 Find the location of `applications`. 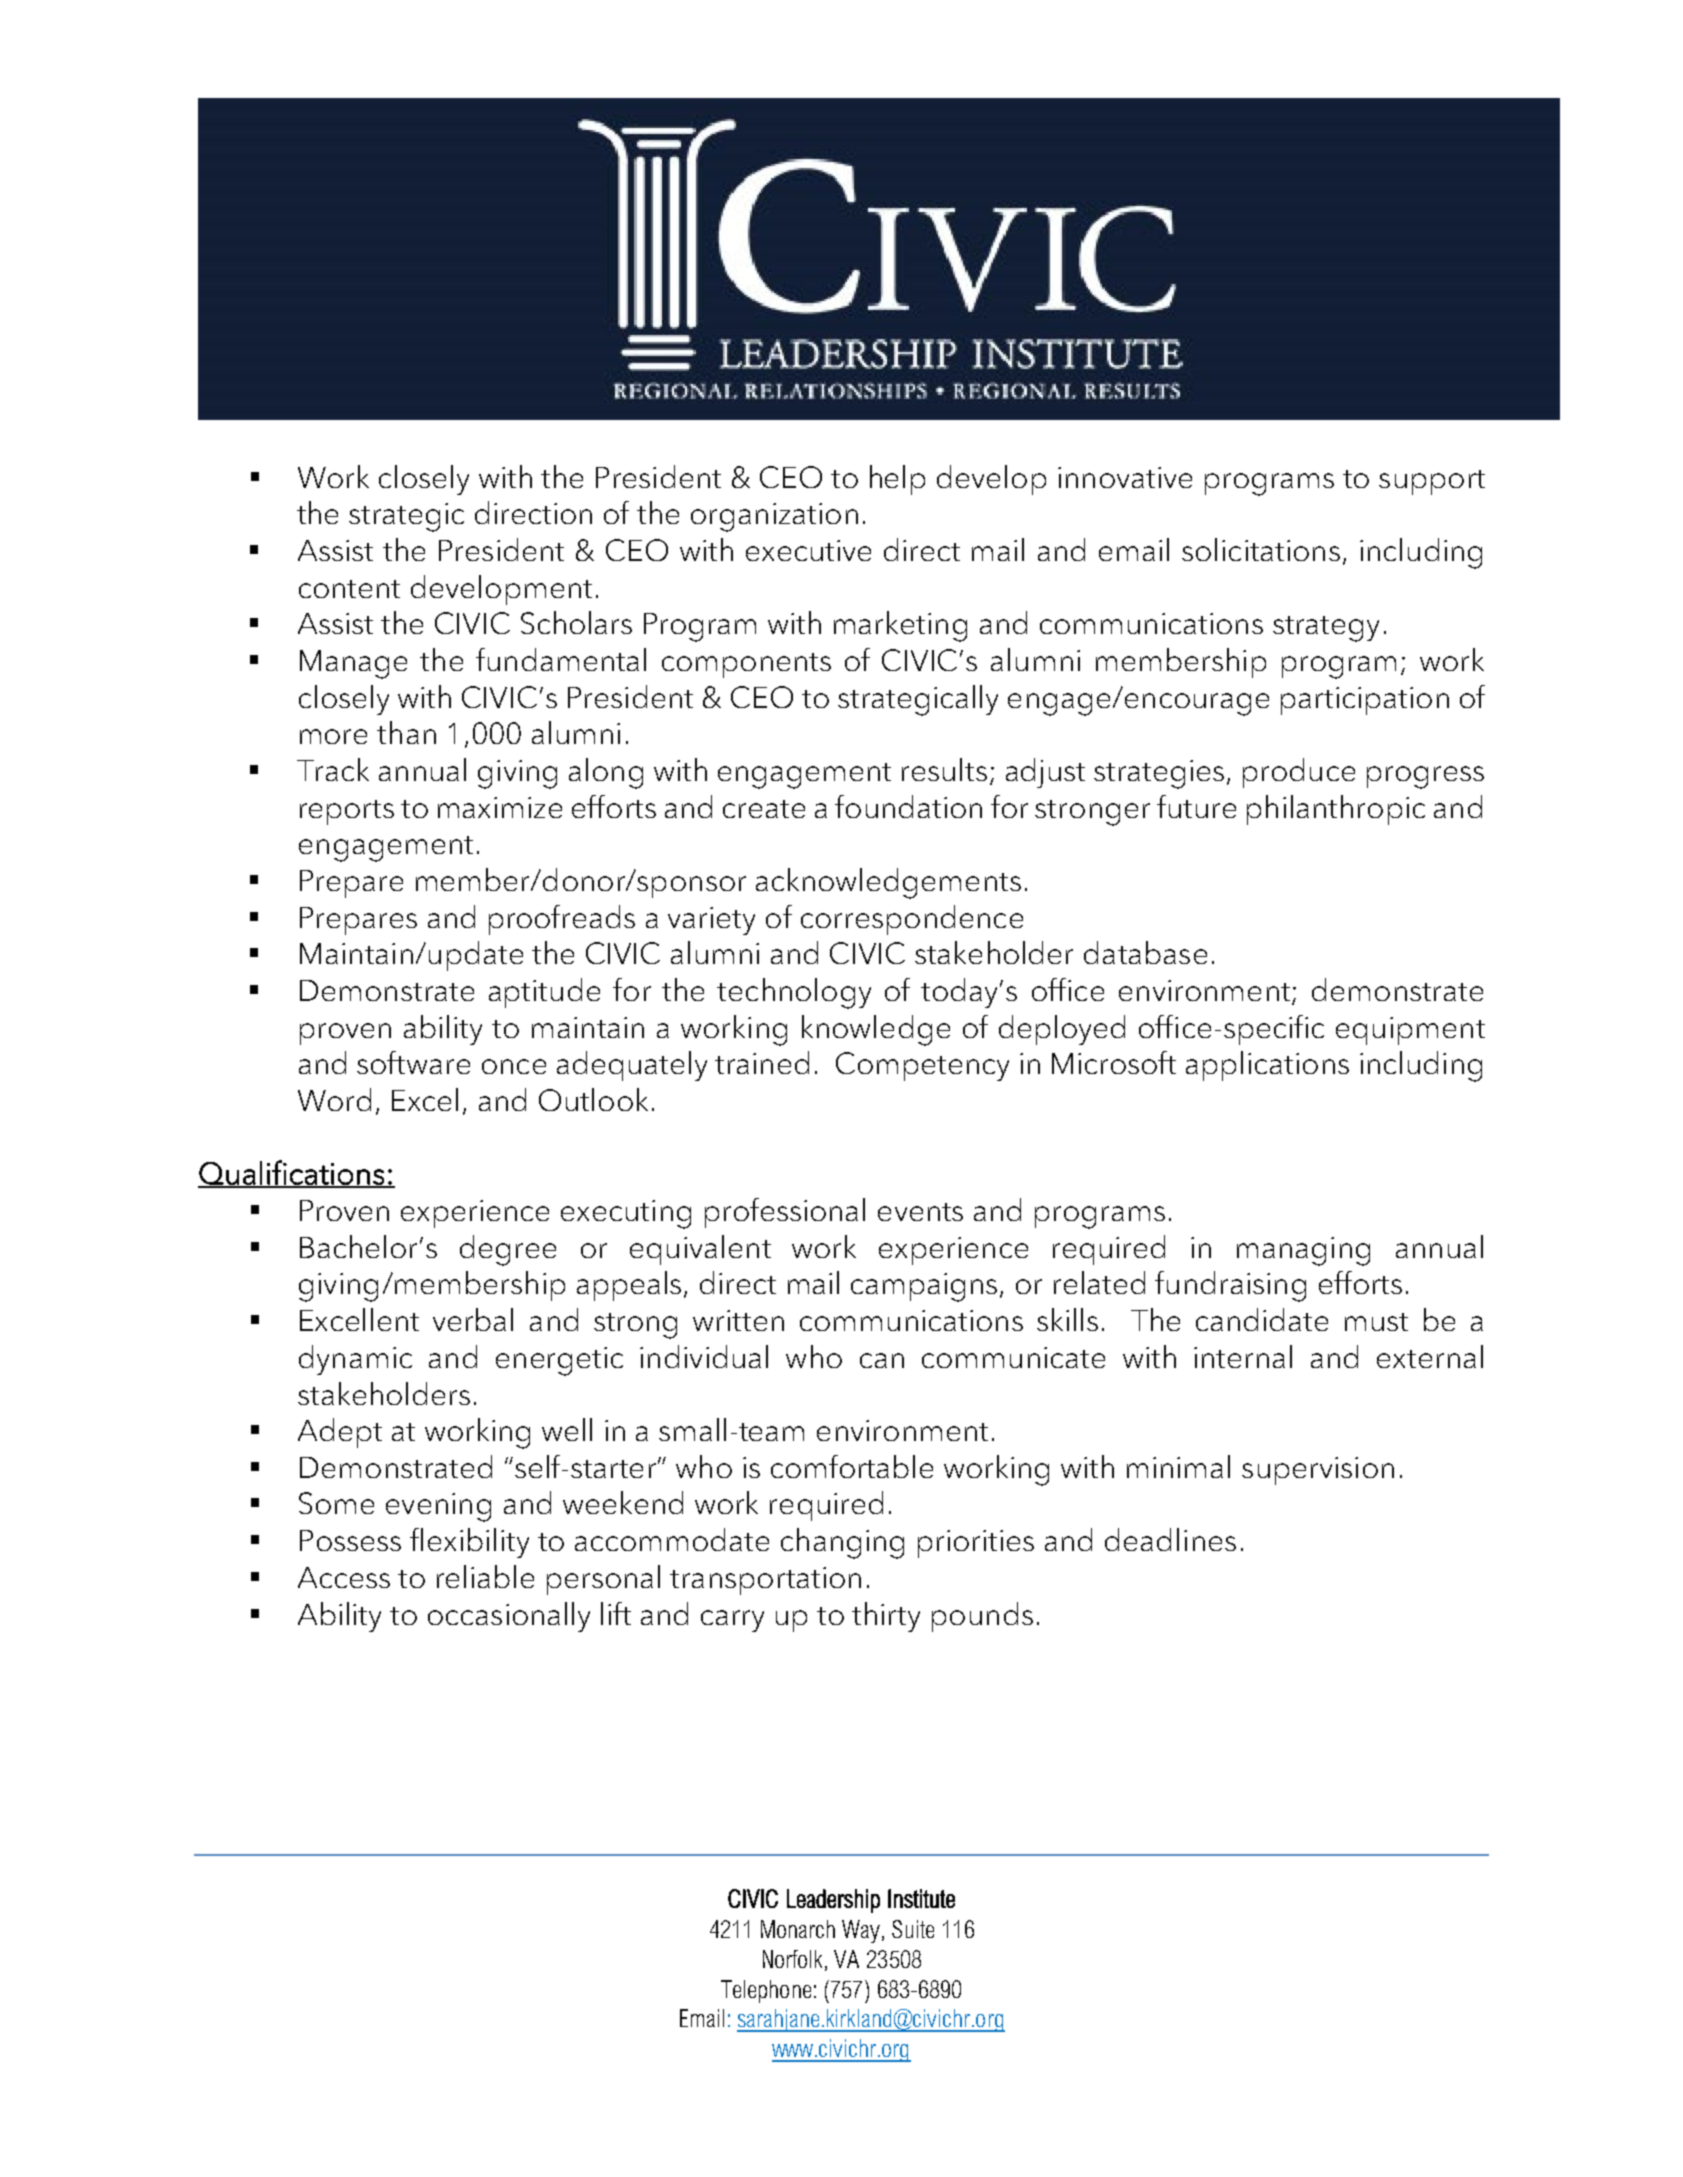

applications is located at coordinates (1267, 1066).
